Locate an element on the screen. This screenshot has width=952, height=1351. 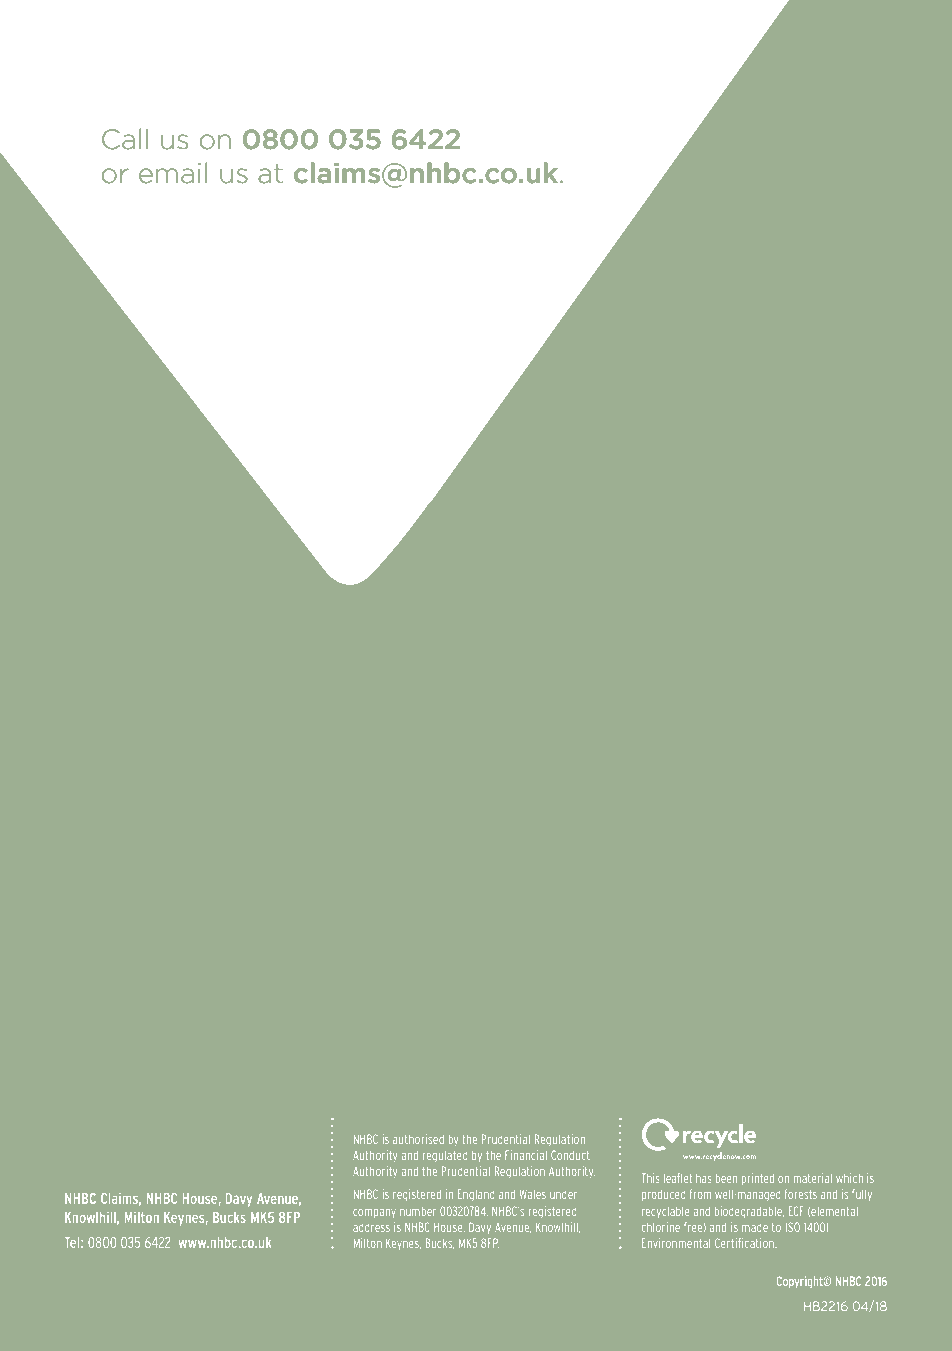
regulated is located at coordinates (445, 1156).
